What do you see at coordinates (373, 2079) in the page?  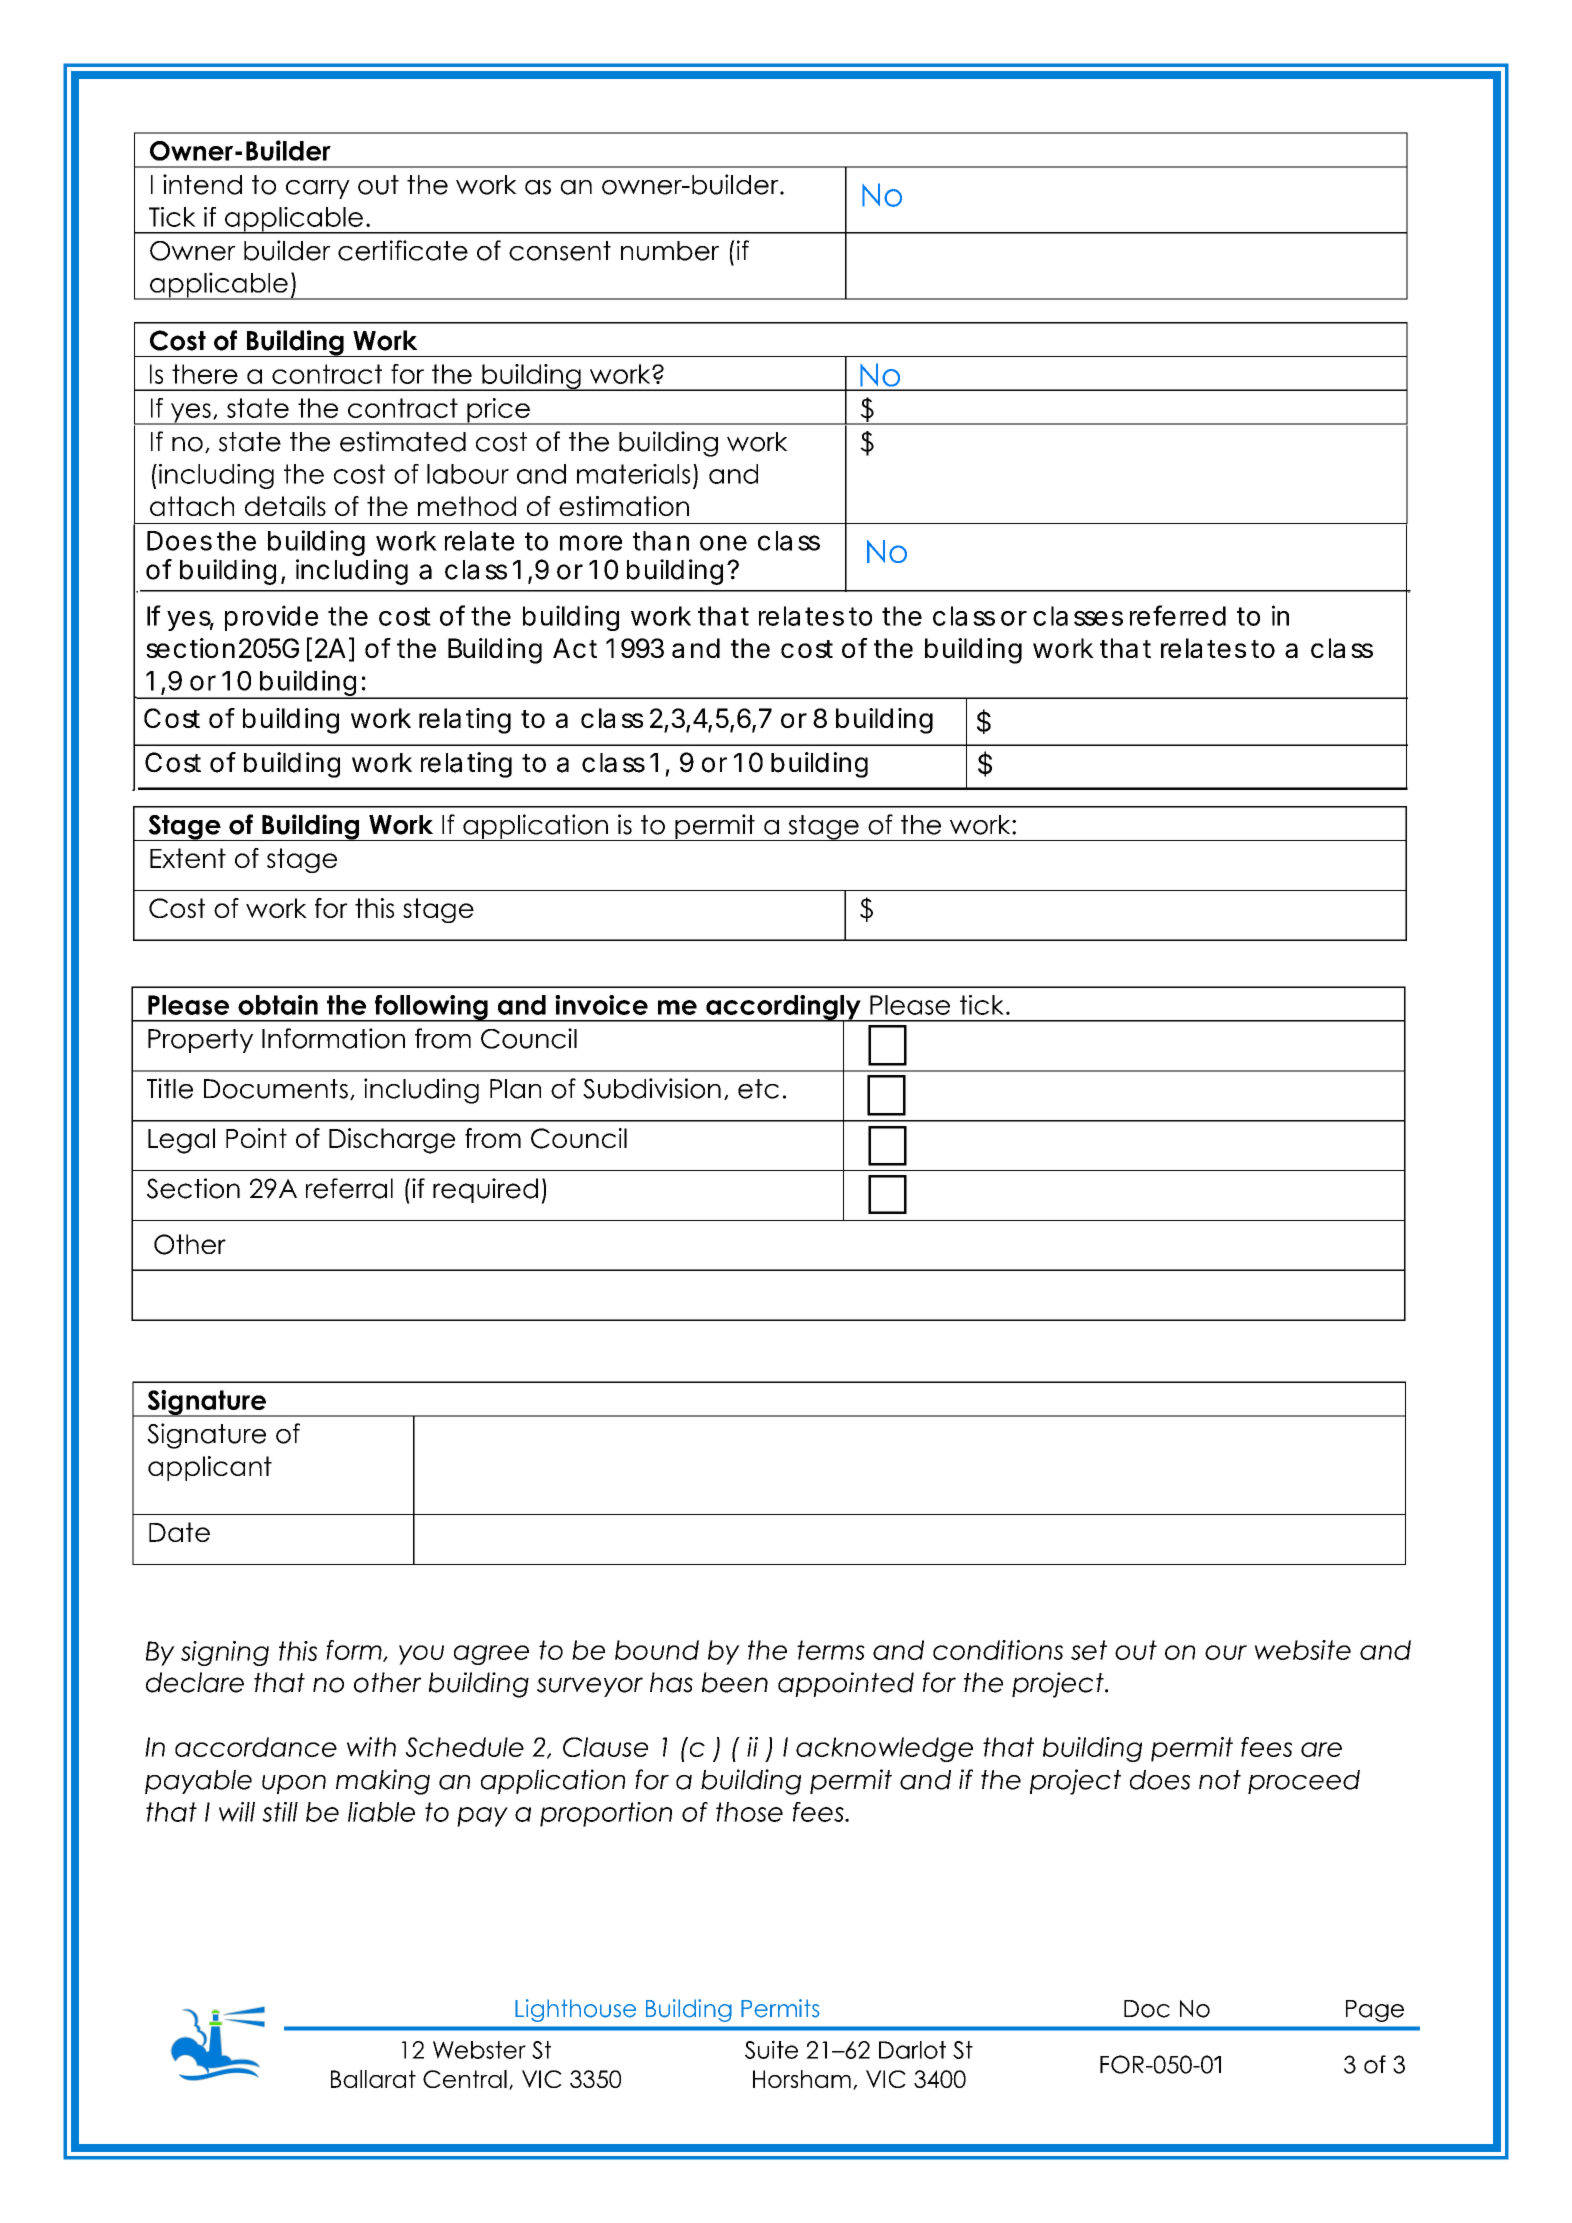 I see `Ballarat` at bounding box center [373, 2079].
